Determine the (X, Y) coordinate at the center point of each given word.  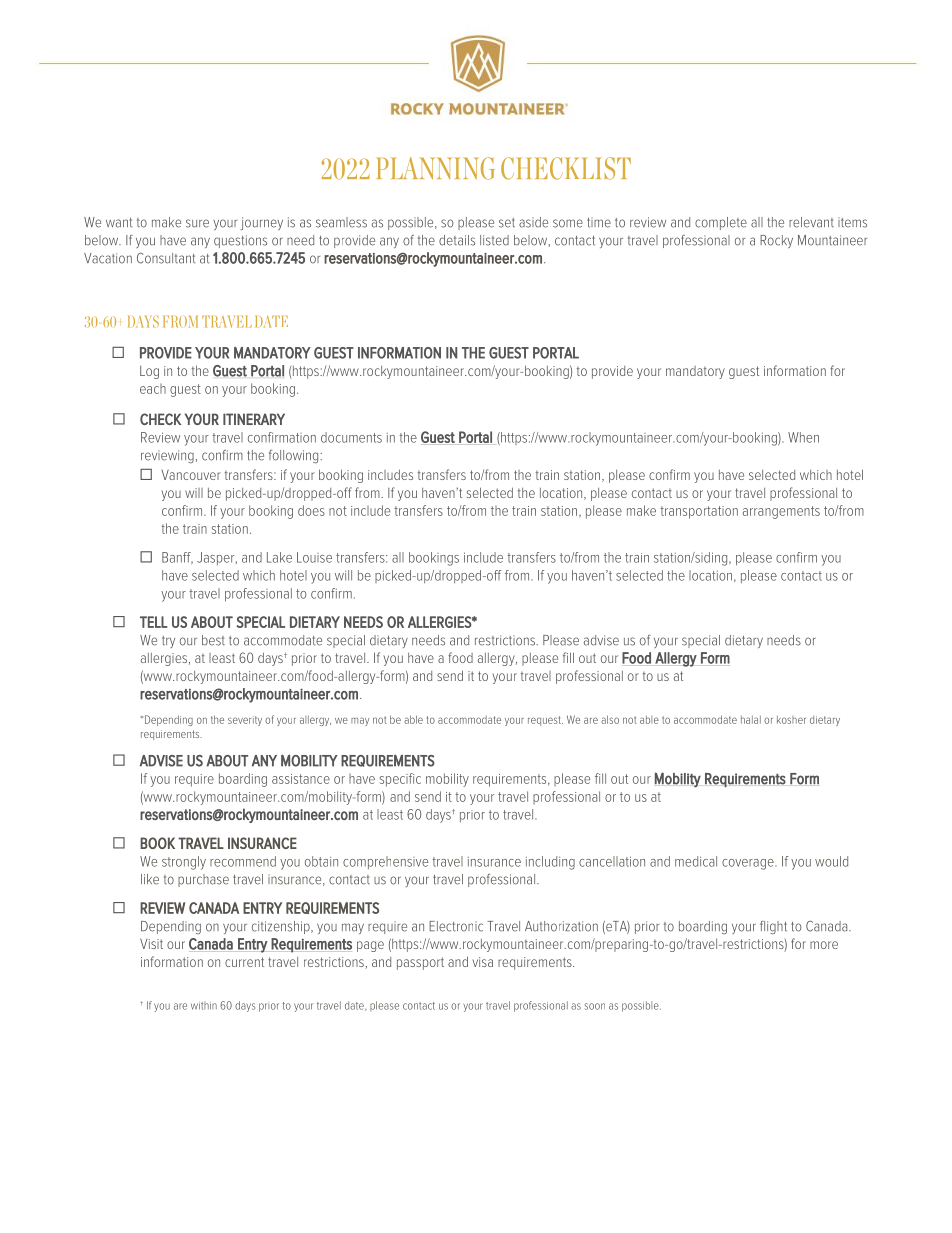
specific (400, 780)
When (803, 437)
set (507, 223)
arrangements (781, 512)
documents (351, 437)
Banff (177, 558)
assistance (301, 779)
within (204, 1005)
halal (751, 720)
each (153, 389)
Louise (314, 557)
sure (197, 223)
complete (721, 223)
